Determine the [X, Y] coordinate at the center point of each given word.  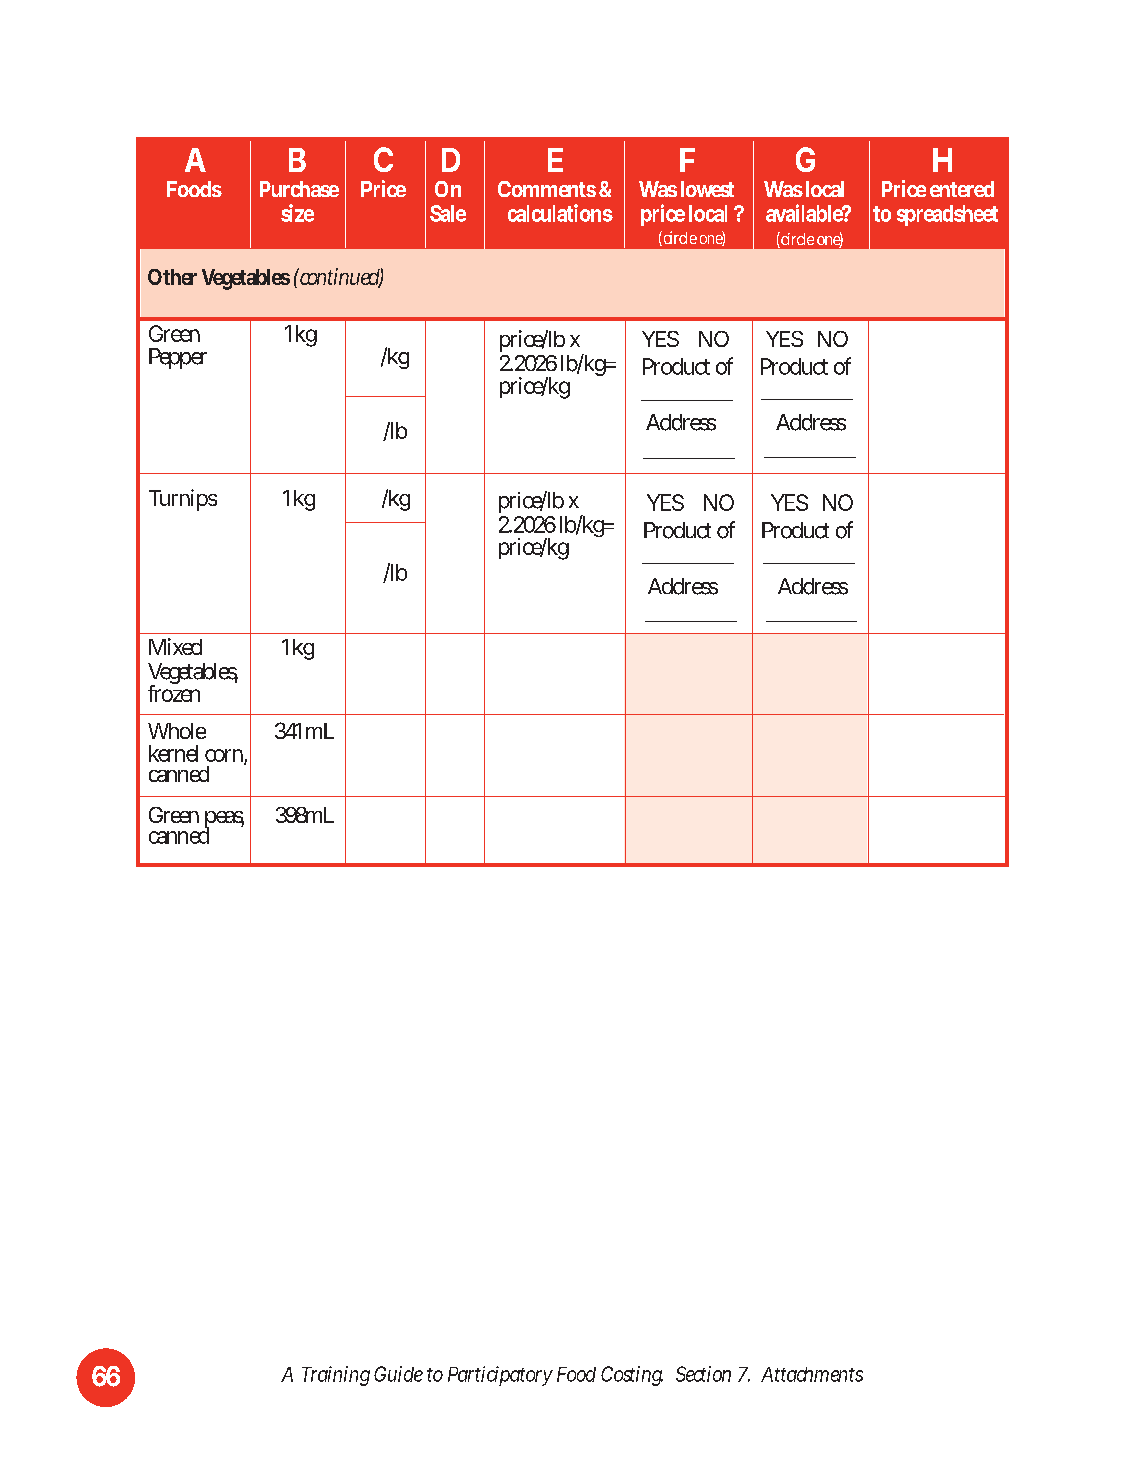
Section [703, 1374]
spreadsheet [947, 215]
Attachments [812, 1374]
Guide [398, 1374]
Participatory [500, 1376]
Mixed [175, 646]
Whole [177, 731]
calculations [560, 213]
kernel [173, 753]
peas [224, 821]
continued [340, 278]
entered [962, 189]
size [297, 213]
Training [336, 1376]
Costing [632, 1376]
